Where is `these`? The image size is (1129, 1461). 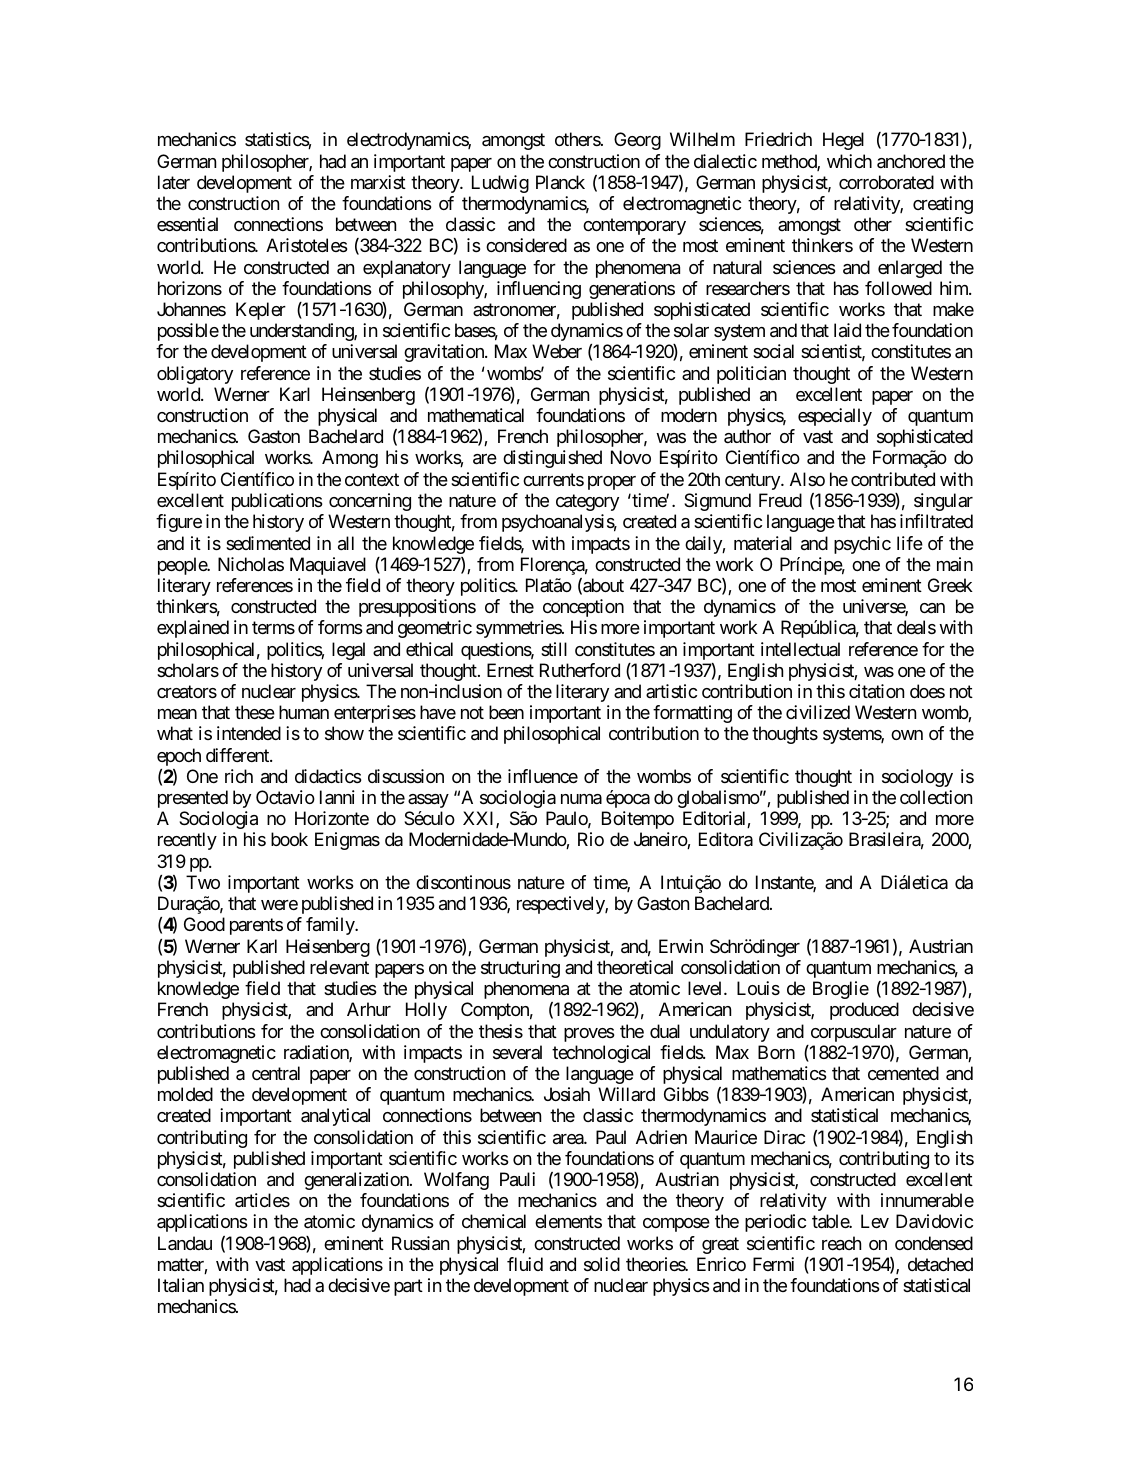
these is located at coordinates (255, 712).
